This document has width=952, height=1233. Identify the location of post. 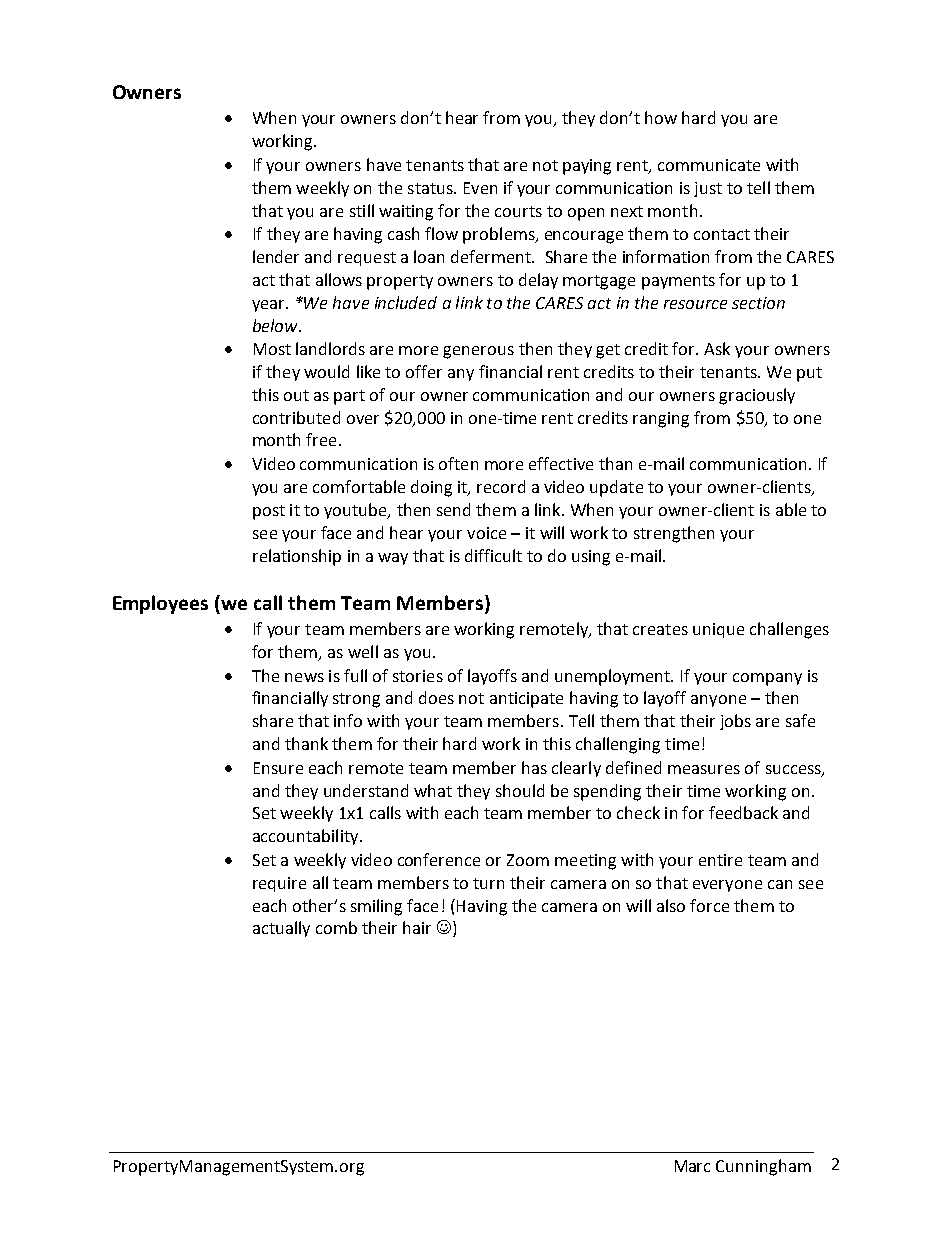
(269, 512).
